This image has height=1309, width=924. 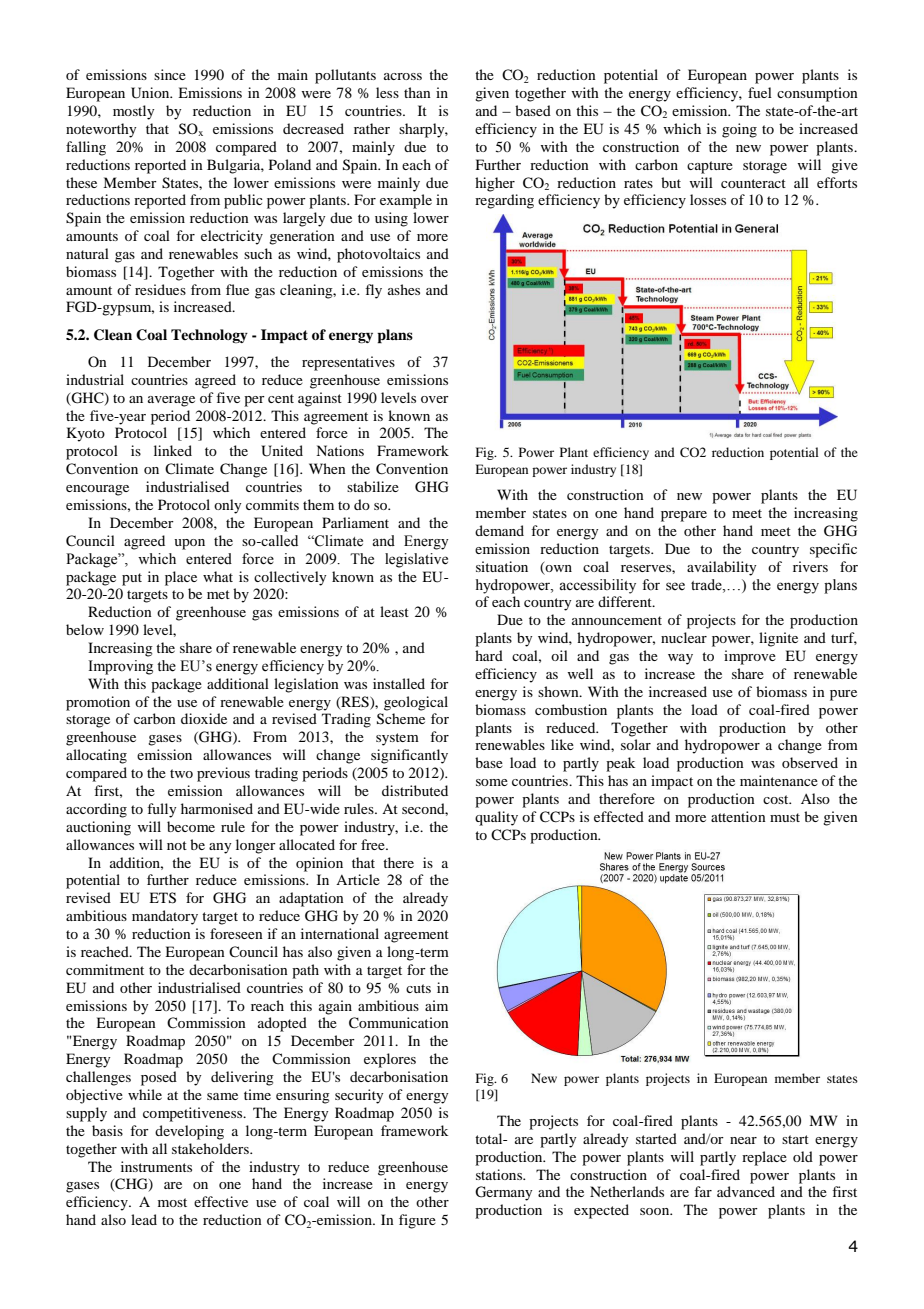 What do you see at coordinates (760, 92) in the image?
I see `fuel` at bounding box center [760, 92].
